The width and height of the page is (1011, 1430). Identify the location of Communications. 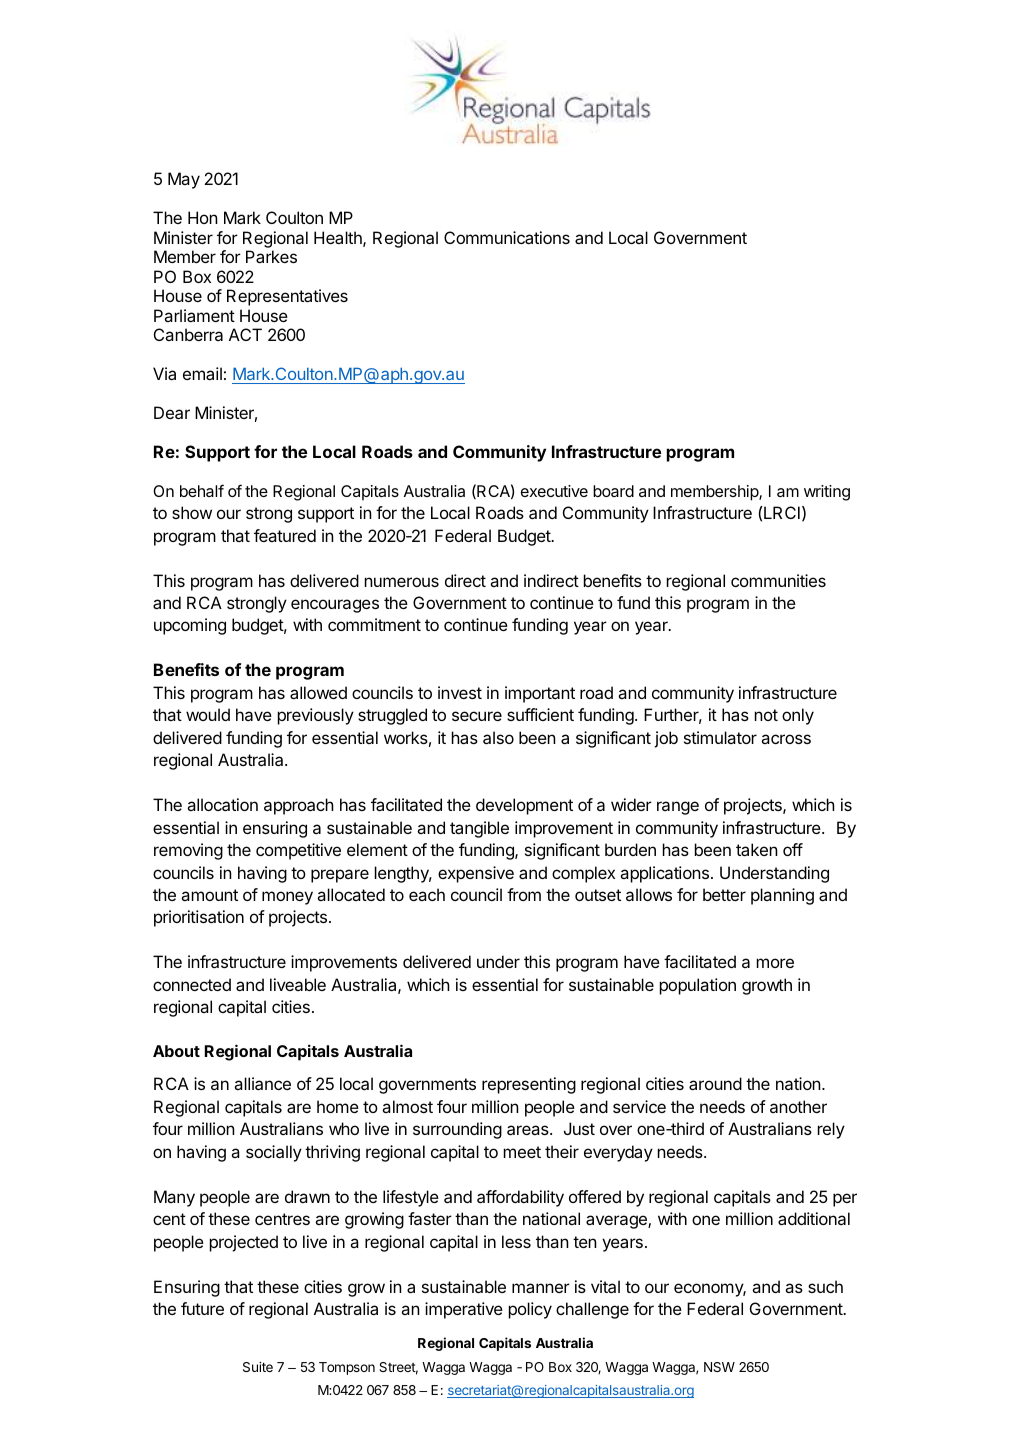
(507, 237).
